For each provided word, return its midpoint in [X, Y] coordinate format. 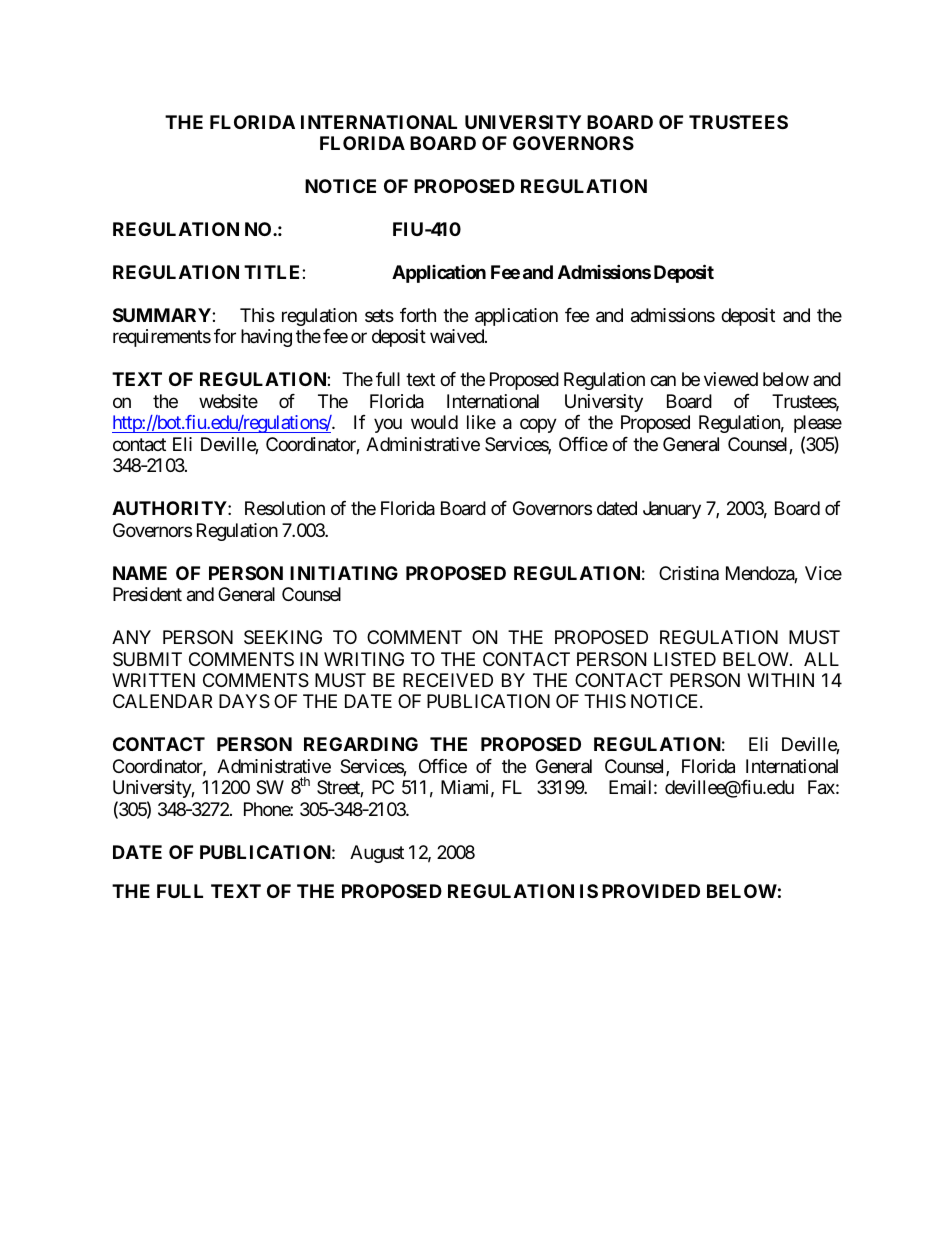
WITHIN [780, 680]
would [434, 422]
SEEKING [283, 637]
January [672, 510]
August [377, 854]
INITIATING [344, 573]
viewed [731, 379]
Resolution [285, 508]
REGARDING [361, 744]
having [266, 338]
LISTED [685, 659]
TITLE [273, 272]
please [818, 424]
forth [418, 315]
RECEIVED [448, 680]
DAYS [244, 701]
